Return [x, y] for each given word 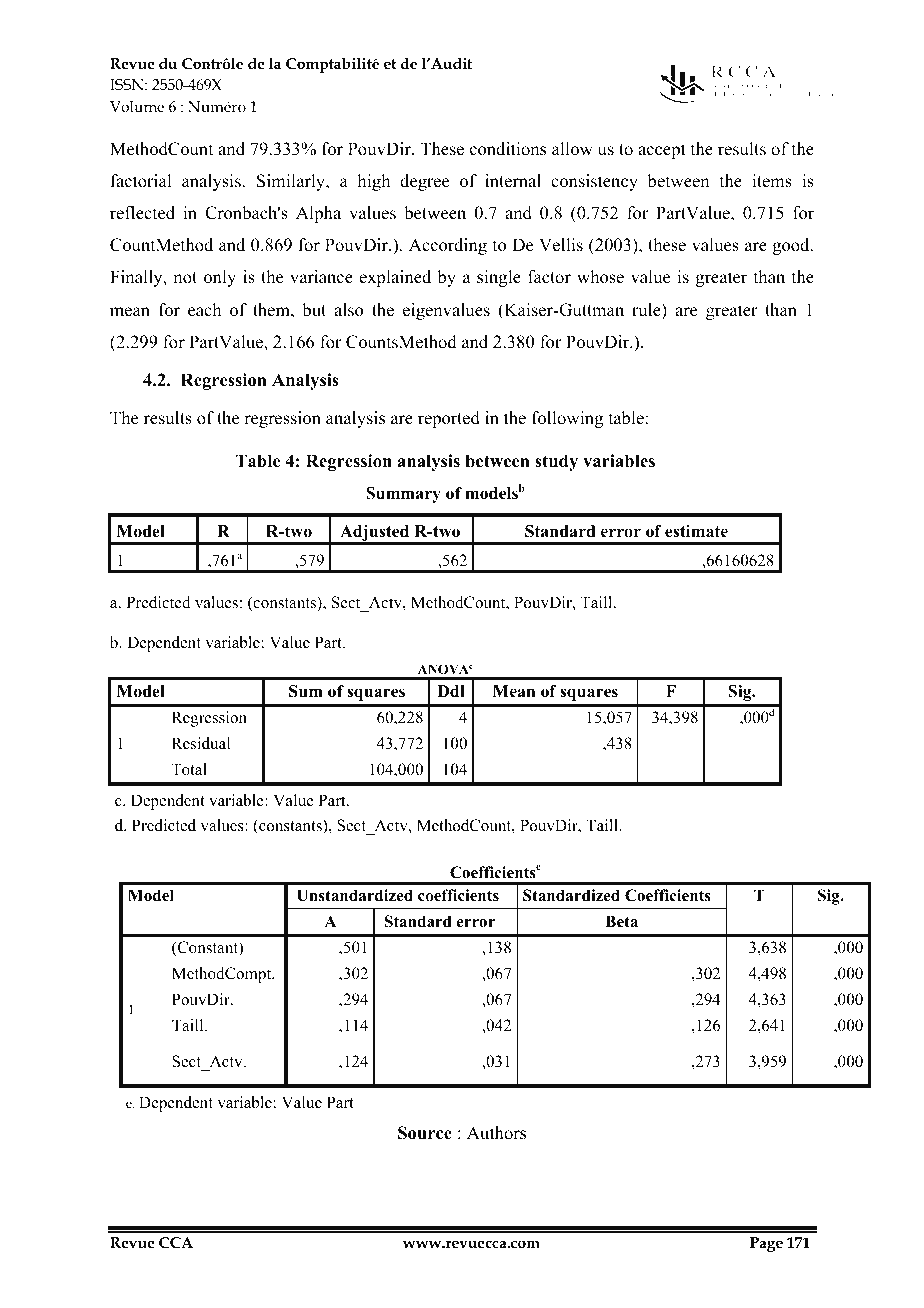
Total [189, 769]
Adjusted [375, 534]
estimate [696, 531]
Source [425, 1133]
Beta [621, 921]
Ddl [451, 691]
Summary [403, 495]
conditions [508, 149]
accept [662, 151]
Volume [137, 106]
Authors [496, 1133]
